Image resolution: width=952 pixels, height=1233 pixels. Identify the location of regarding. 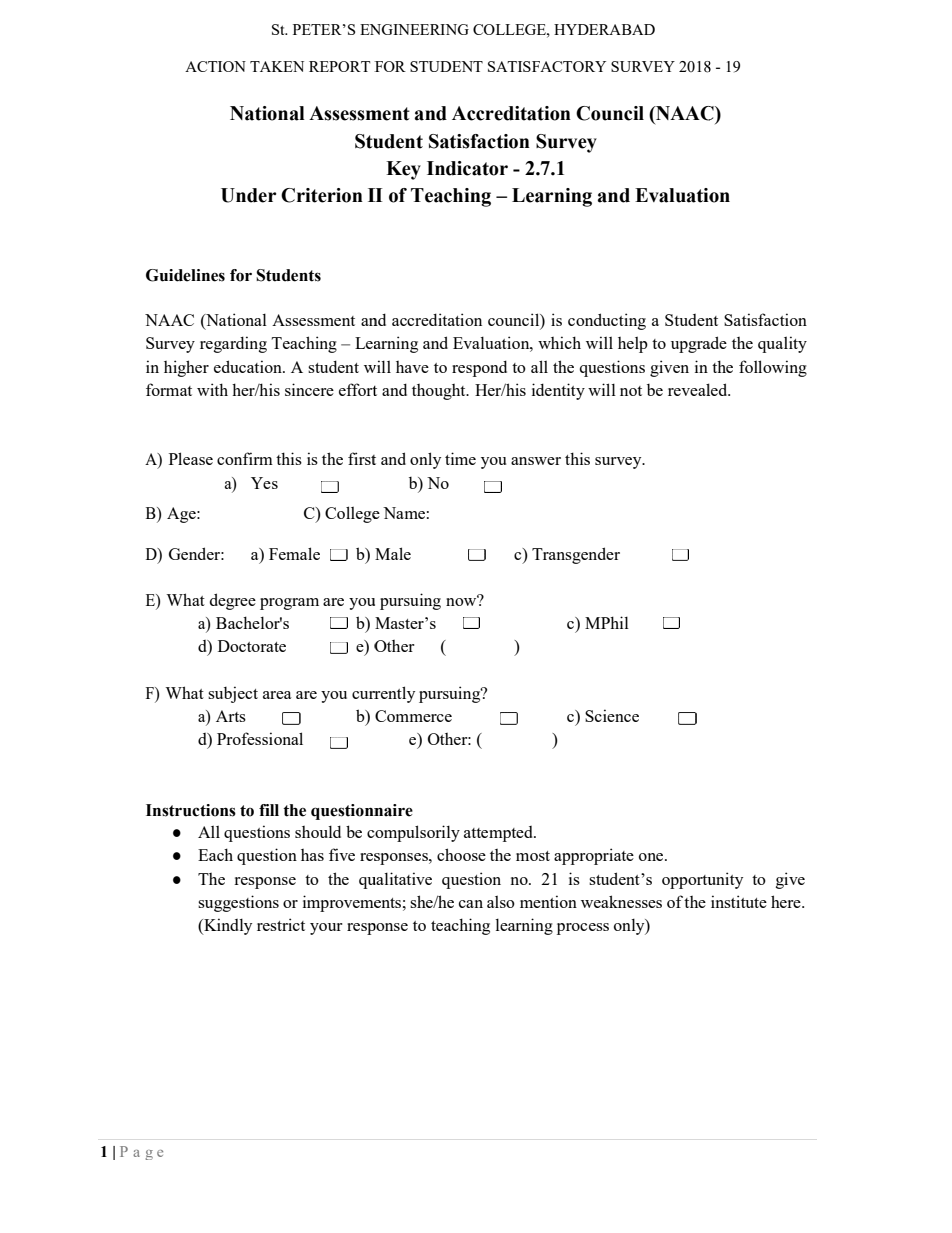
(233, 344).
